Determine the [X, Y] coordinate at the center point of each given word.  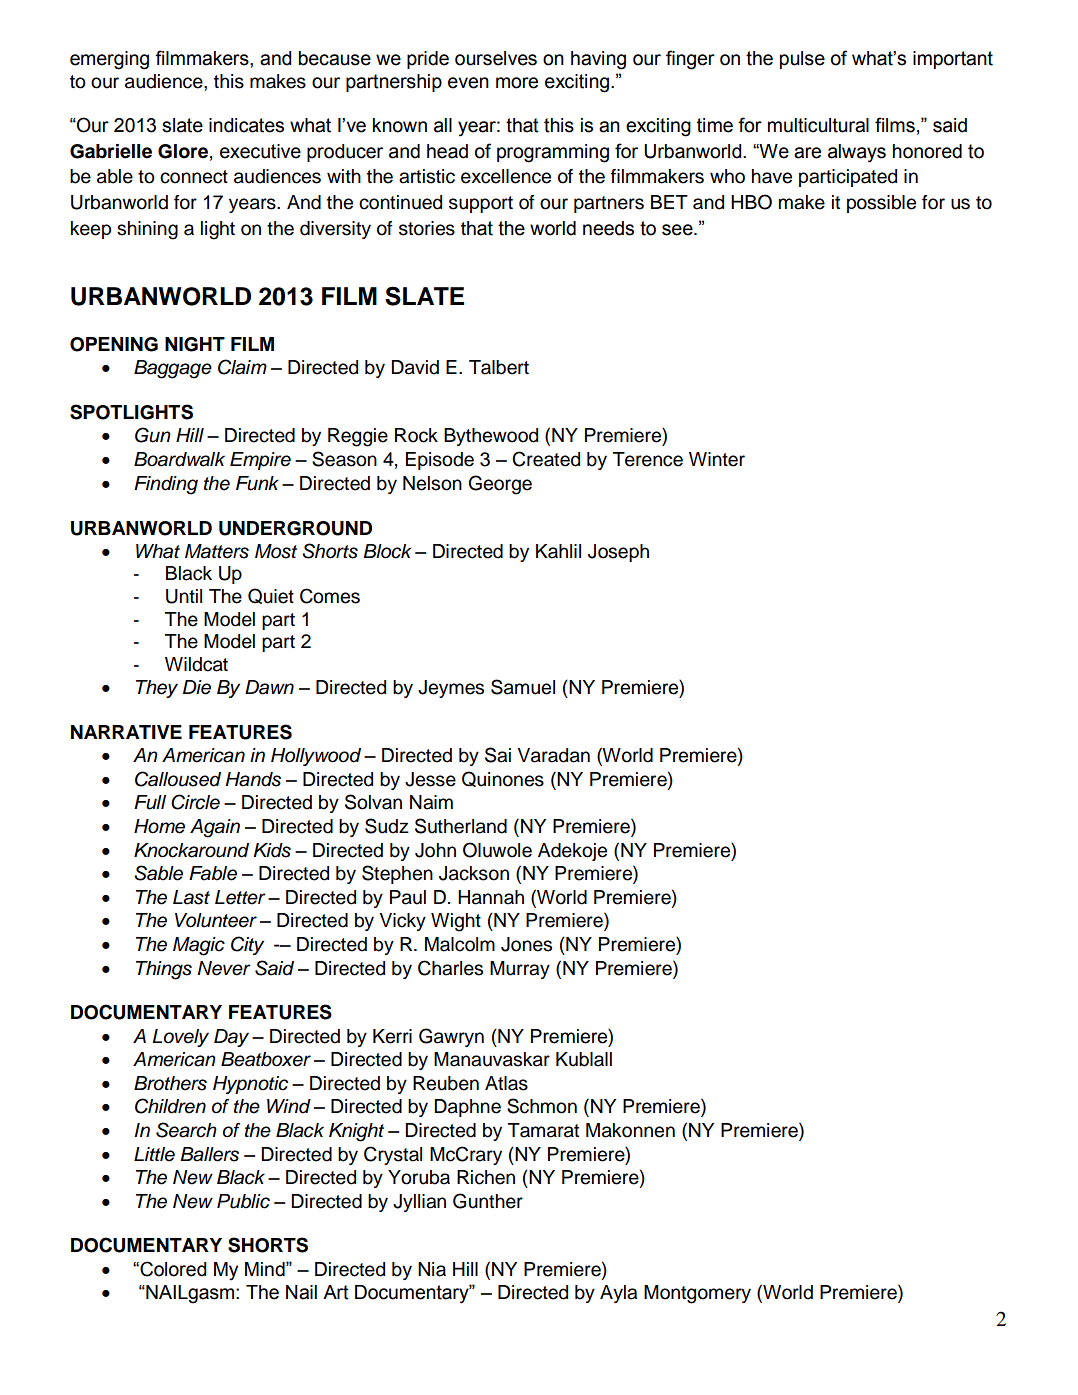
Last [191, 897]
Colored [172, 1269]
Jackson [474, 873]
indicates [246, 125]
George [500, 485]
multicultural [818, 125]
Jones [526, 944]
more [517, 83]
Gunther [488, 1201]
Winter [717, 459]
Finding [166, 485]
